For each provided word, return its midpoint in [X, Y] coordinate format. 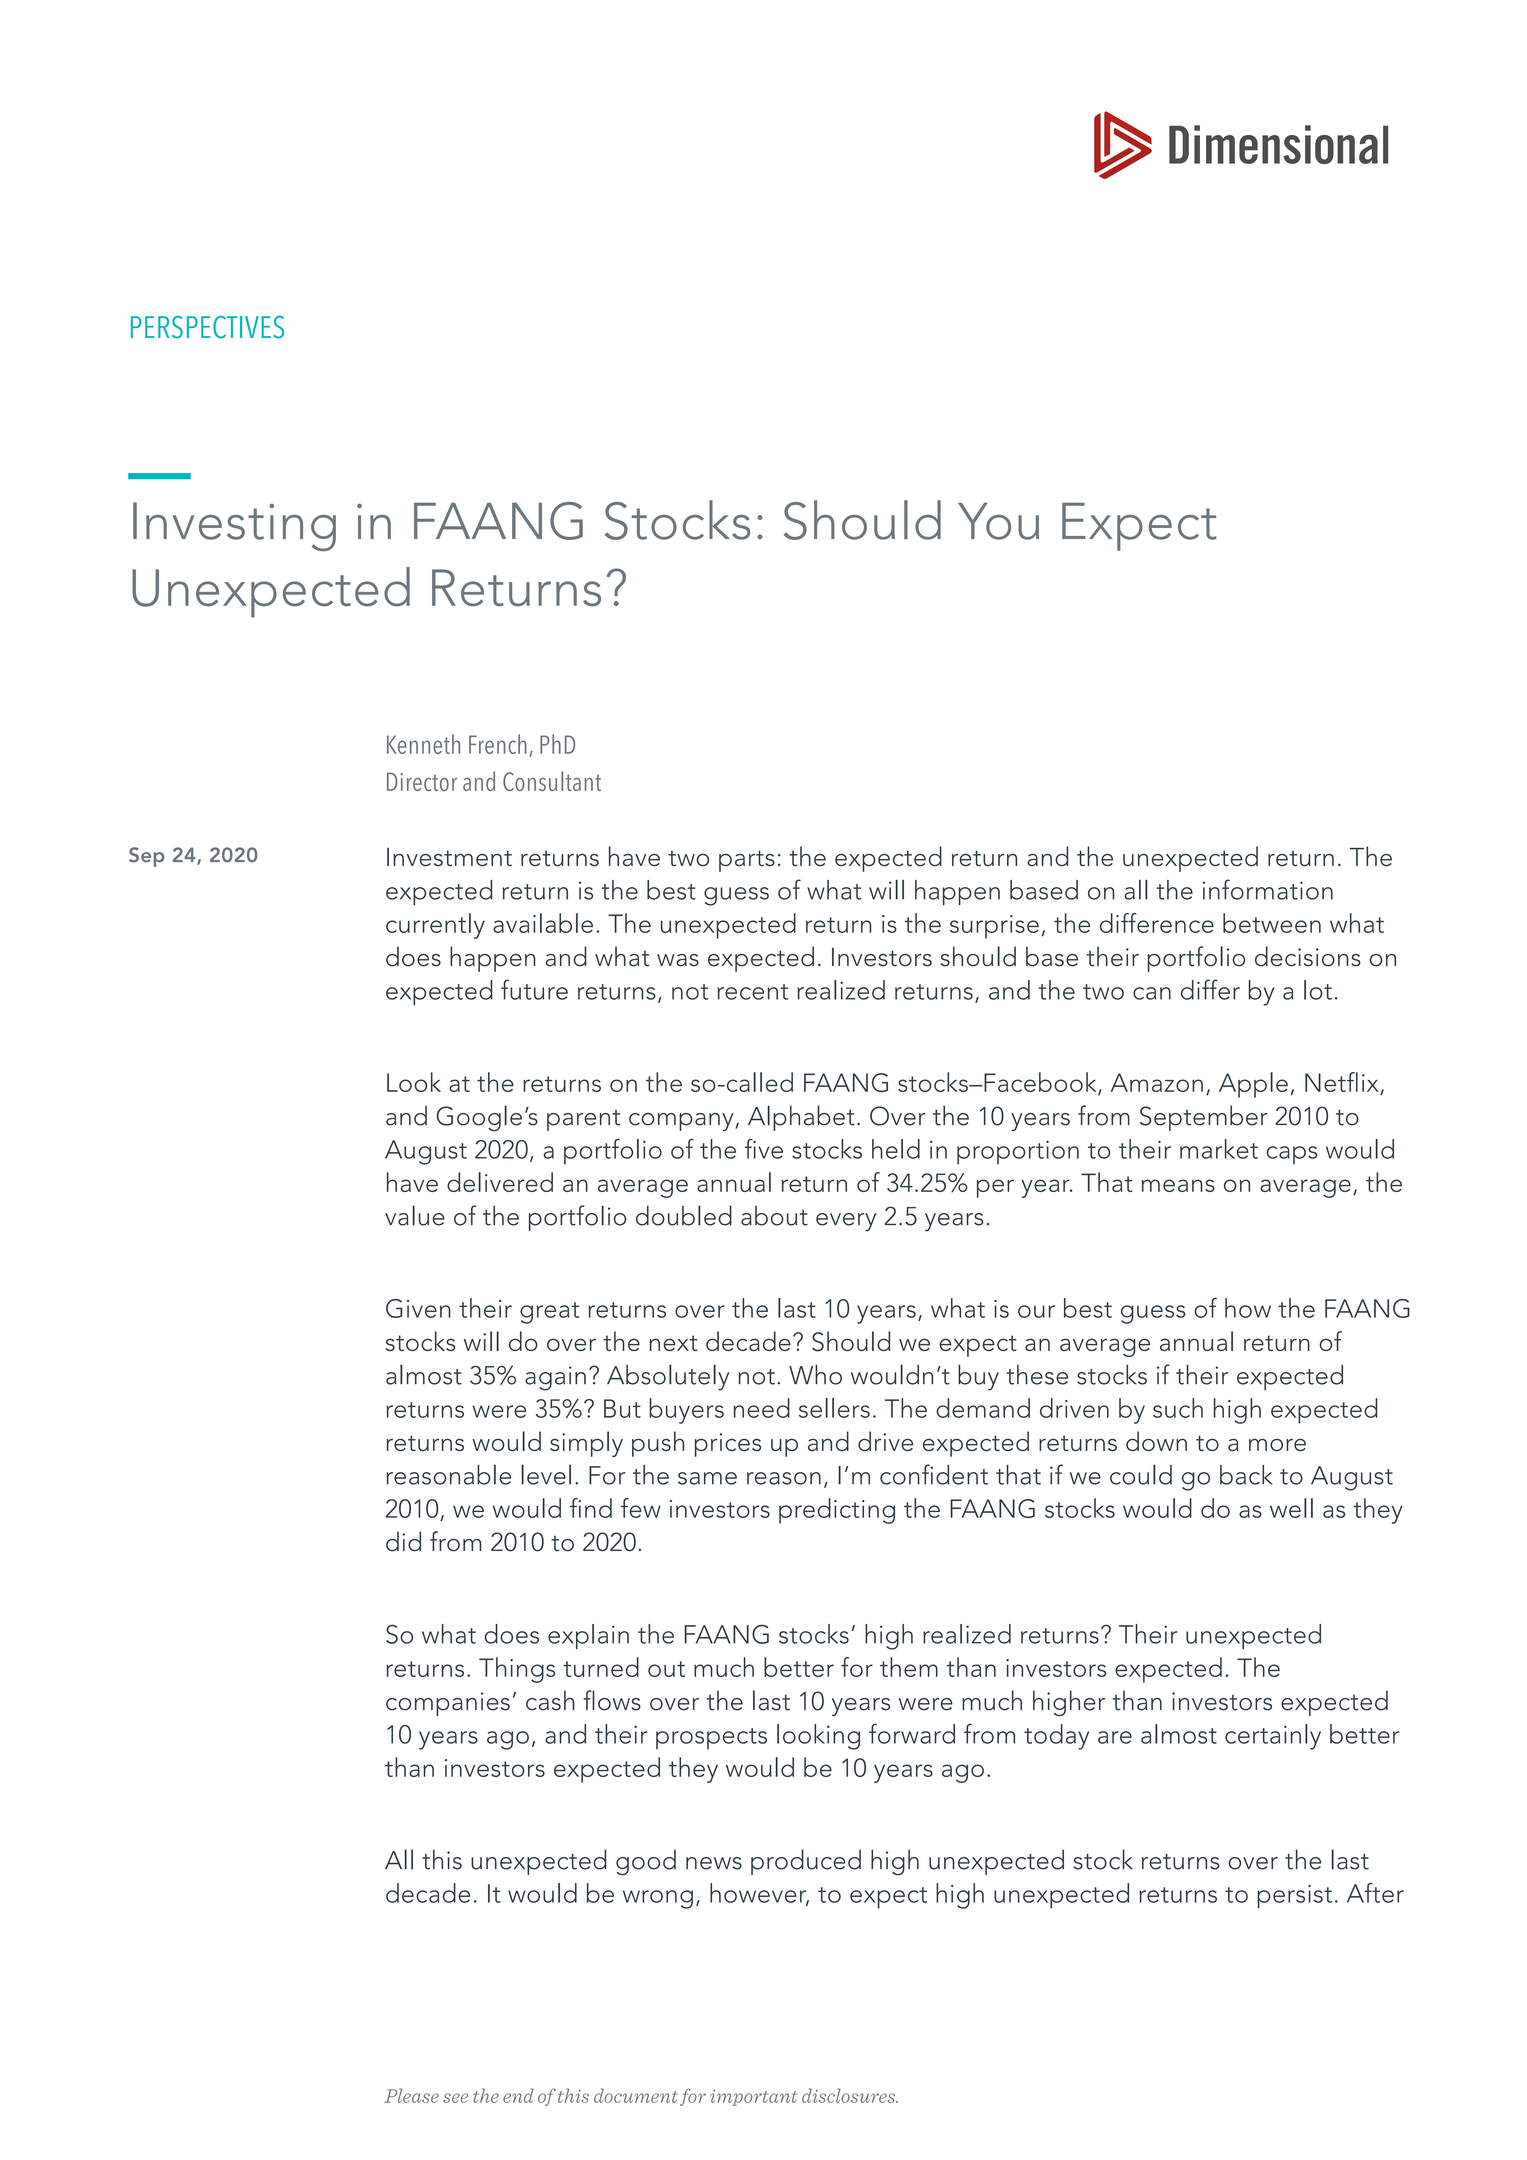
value [415, 1215]
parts [747, 861]
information [1268, 889]
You [998, 521]
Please [411, 2095]
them [909, 1667]
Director [422, 782]
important [753, 2098]
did [403, 1541]
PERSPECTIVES [207, 327]
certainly [1273, 1737]
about [774, 1216]
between [1272, 923]
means [1178, 1185]
